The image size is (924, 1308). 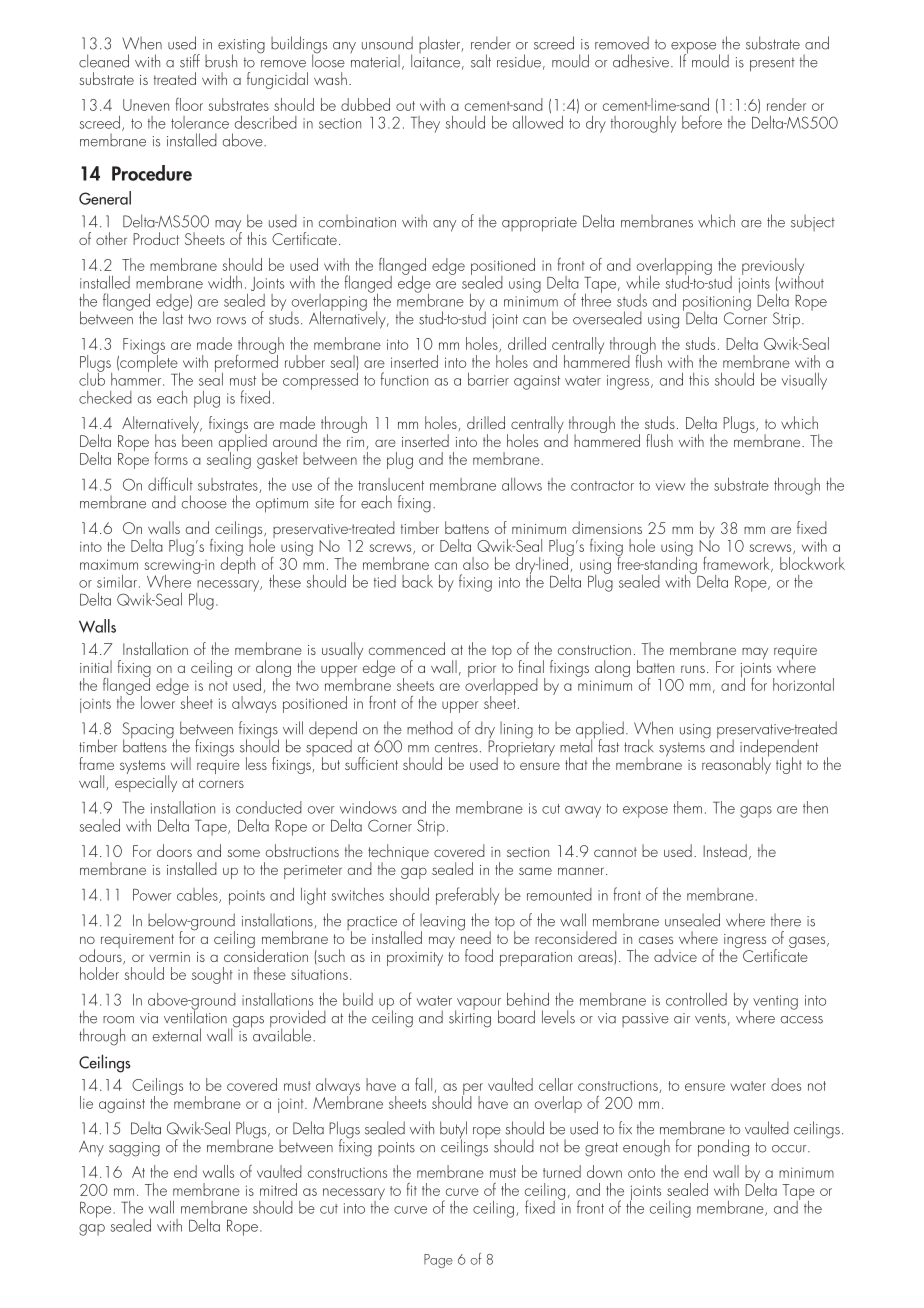 I want to click on stiff, so click(x=190, y=61).
